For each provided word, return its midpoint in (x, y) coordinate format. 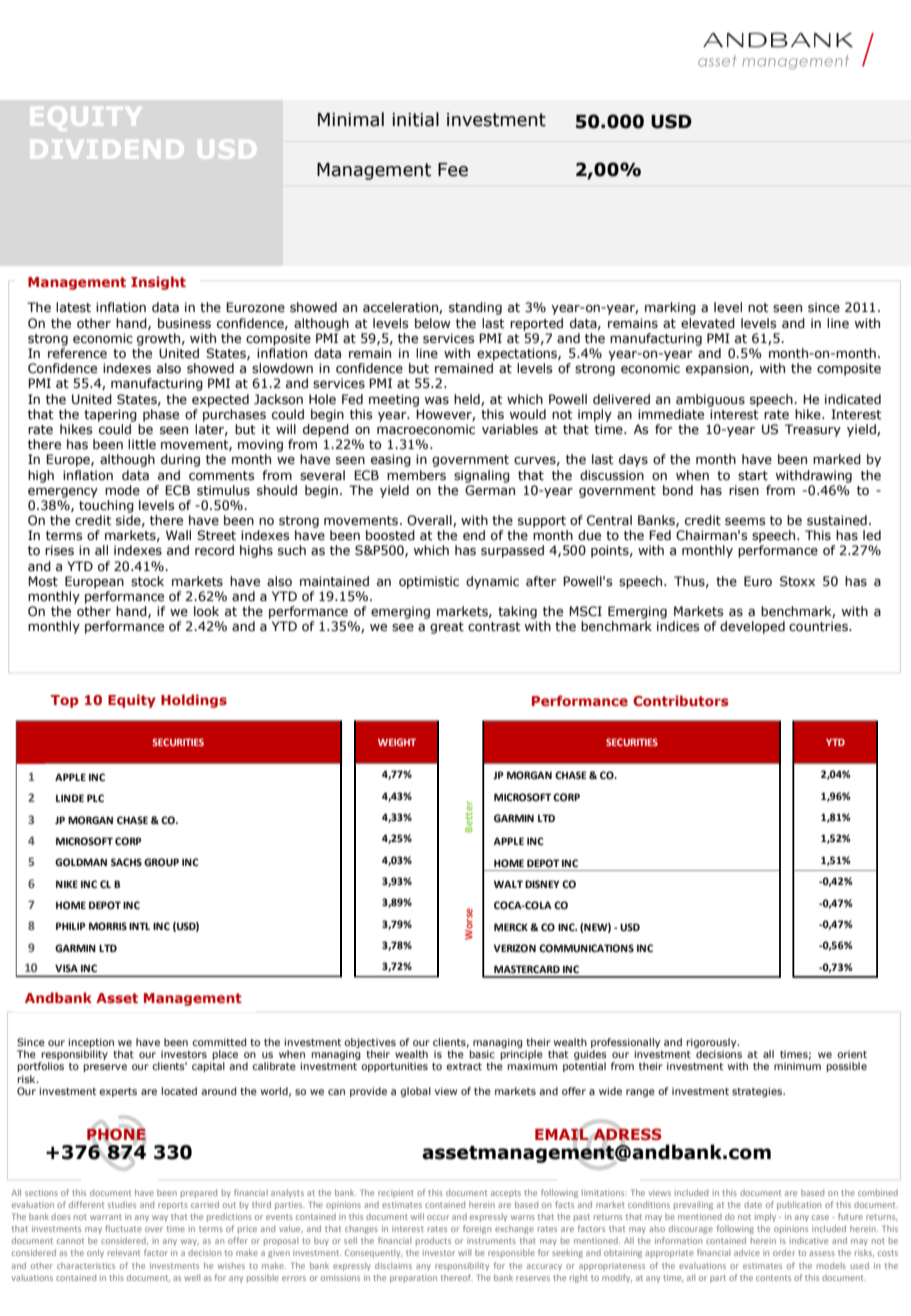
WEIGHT (397, 742)
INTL (139, 926)
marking (670, 308)
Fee (453, 170)
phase (161, 415)
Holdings (194, 701)
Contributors (681, 700)
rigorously (712, 1044)
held (468, 400)
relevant (124, 1252)
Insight (158, 283)
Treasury (813, 430)
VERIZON (515, 948)
